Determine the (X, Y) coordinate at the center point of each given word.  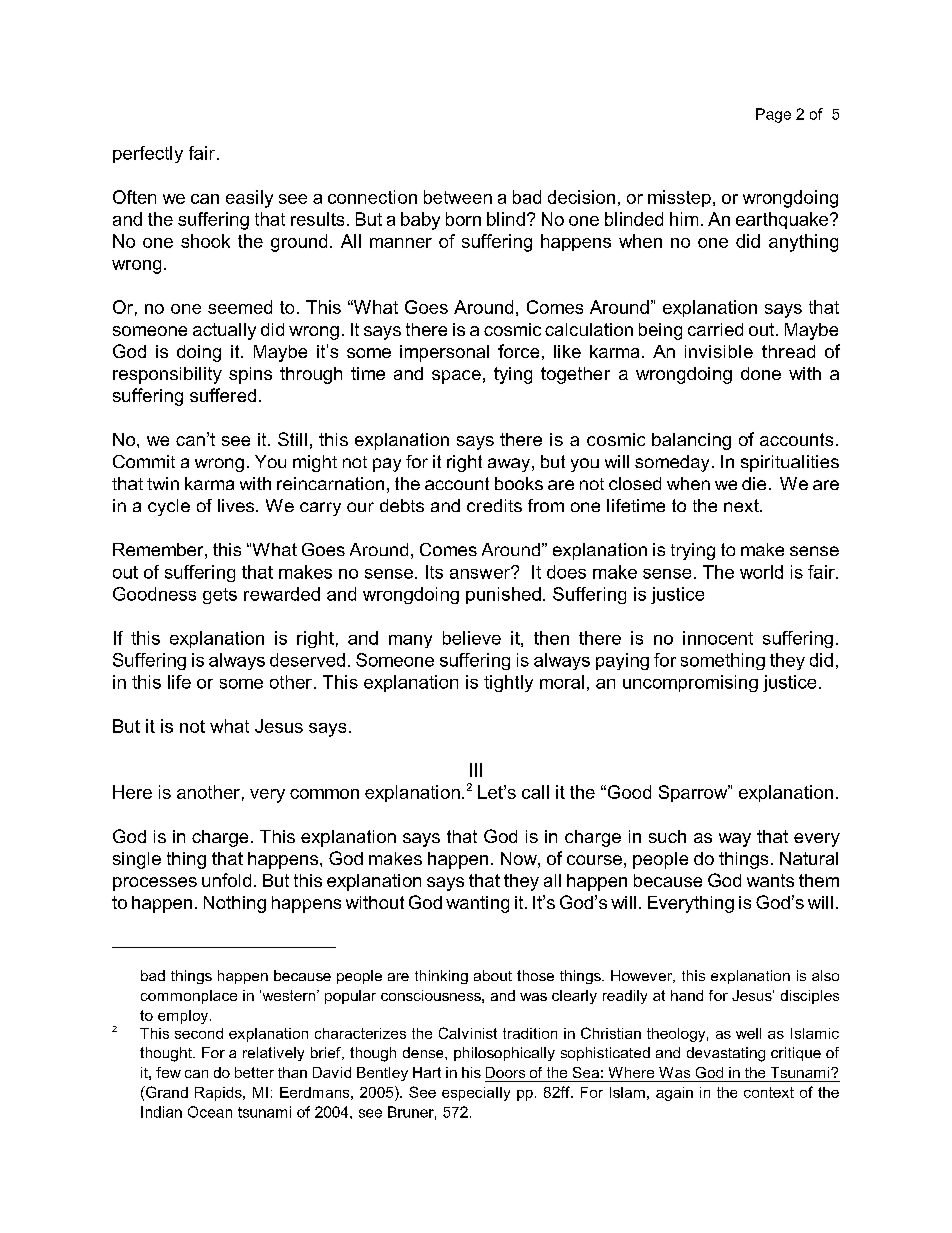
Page (773, 115)
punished (503, 595)
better (254, 1072)
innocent (718, 638)
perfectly (148, 154)
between (458, 197)
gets (220, 596)
